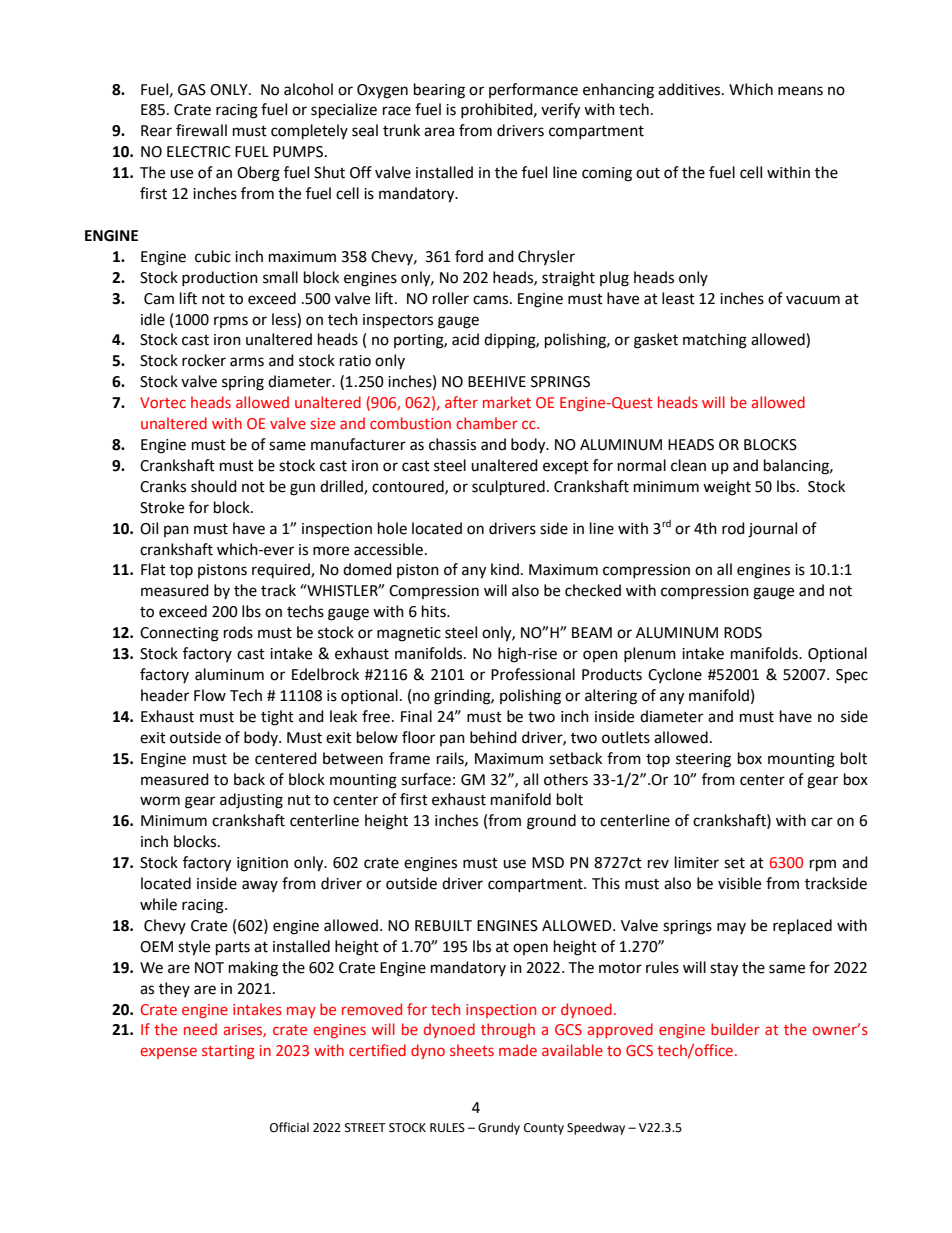 Image resolution: width=952 pixels, height=1233 pixels. Describe the element at coordinates (228, 1052) in the screenshot. I see `starting` at that location.
